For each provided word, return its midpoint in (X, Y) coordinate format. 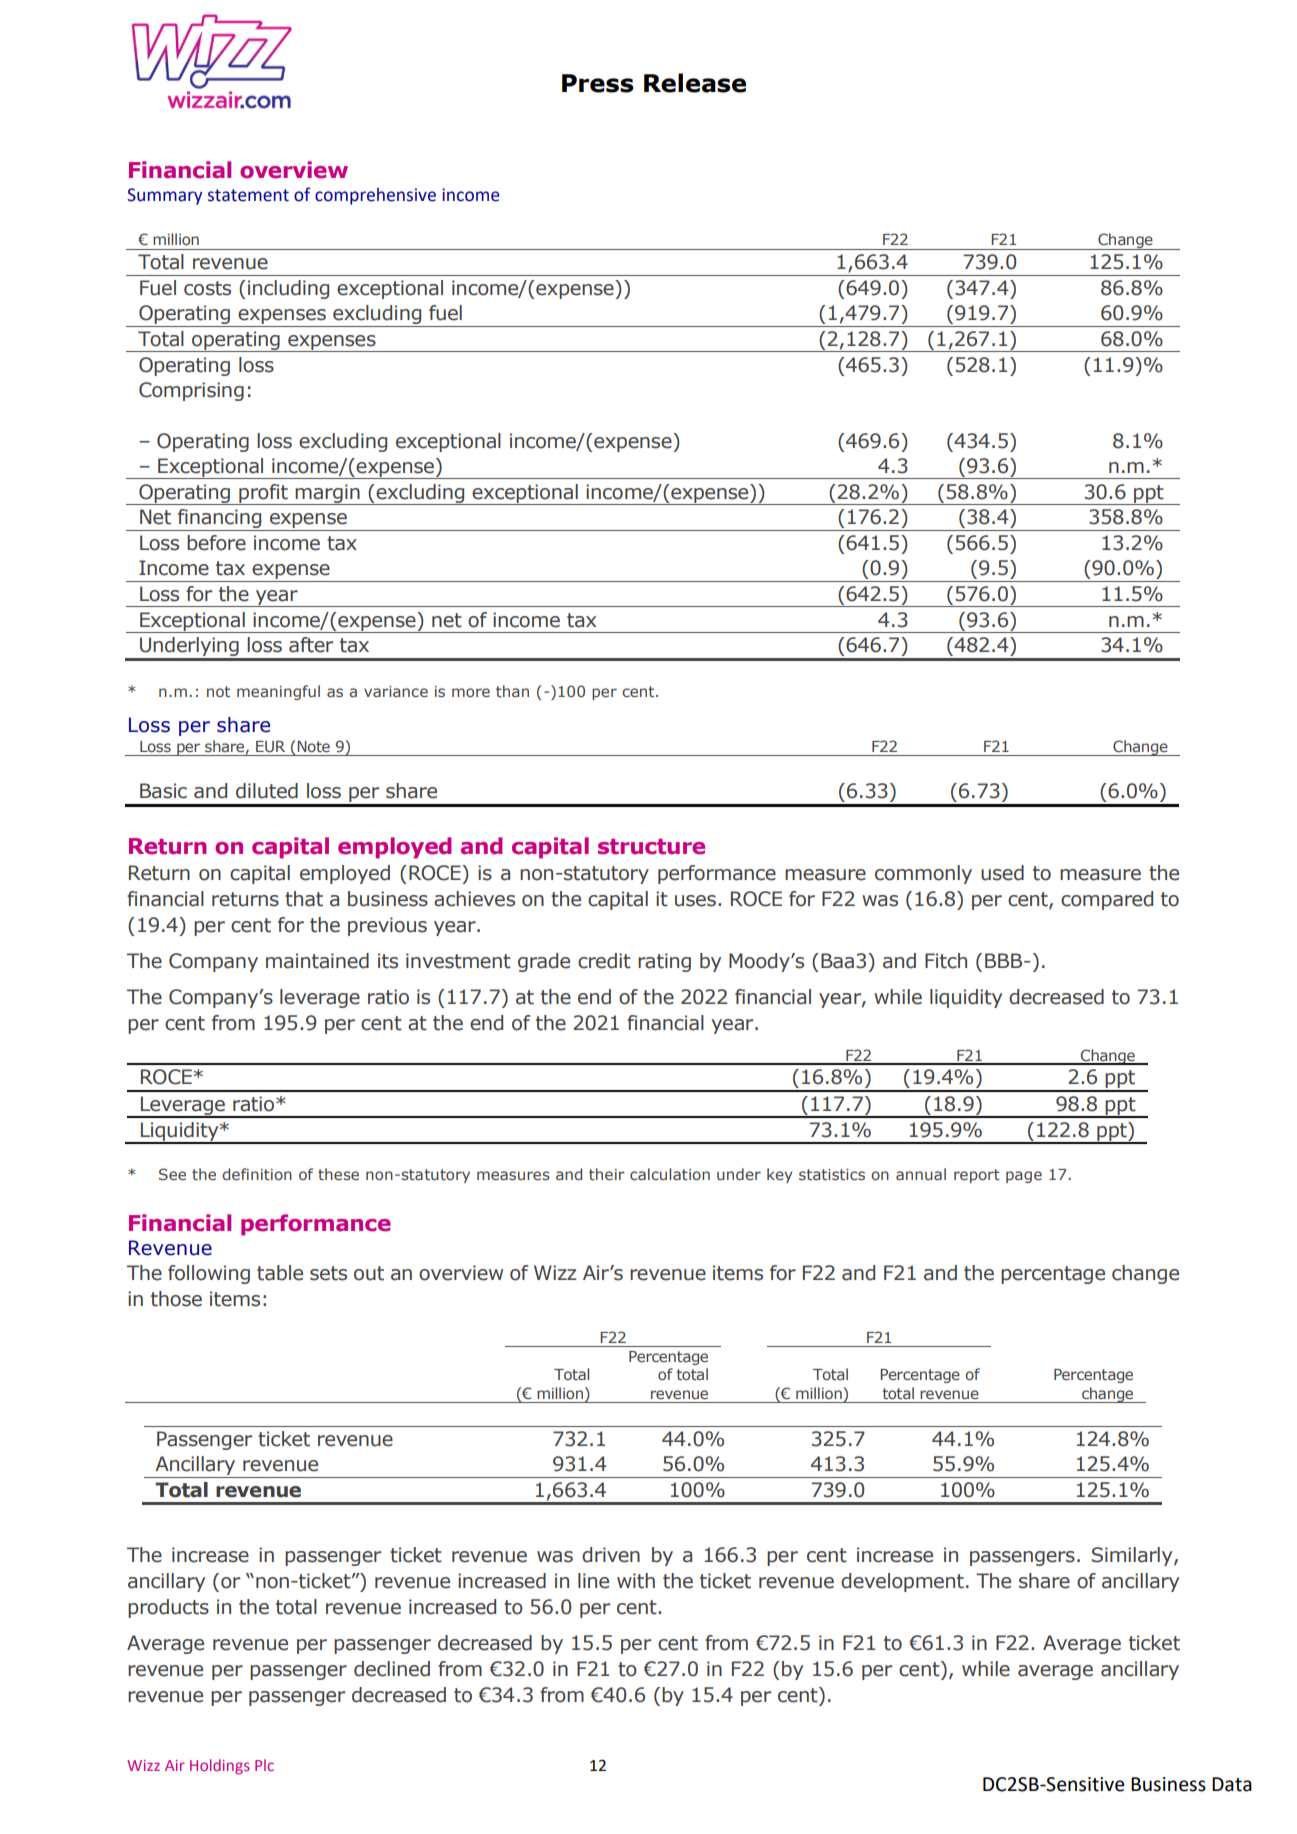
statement (248, 195)
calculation (670, 1174)
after (311, 645)
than (512, 691)
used (1002, 873)
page (1024, 1177)
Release (695, 83)
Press (598, 83)
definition (257, 1174)
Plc (264, 1765)
